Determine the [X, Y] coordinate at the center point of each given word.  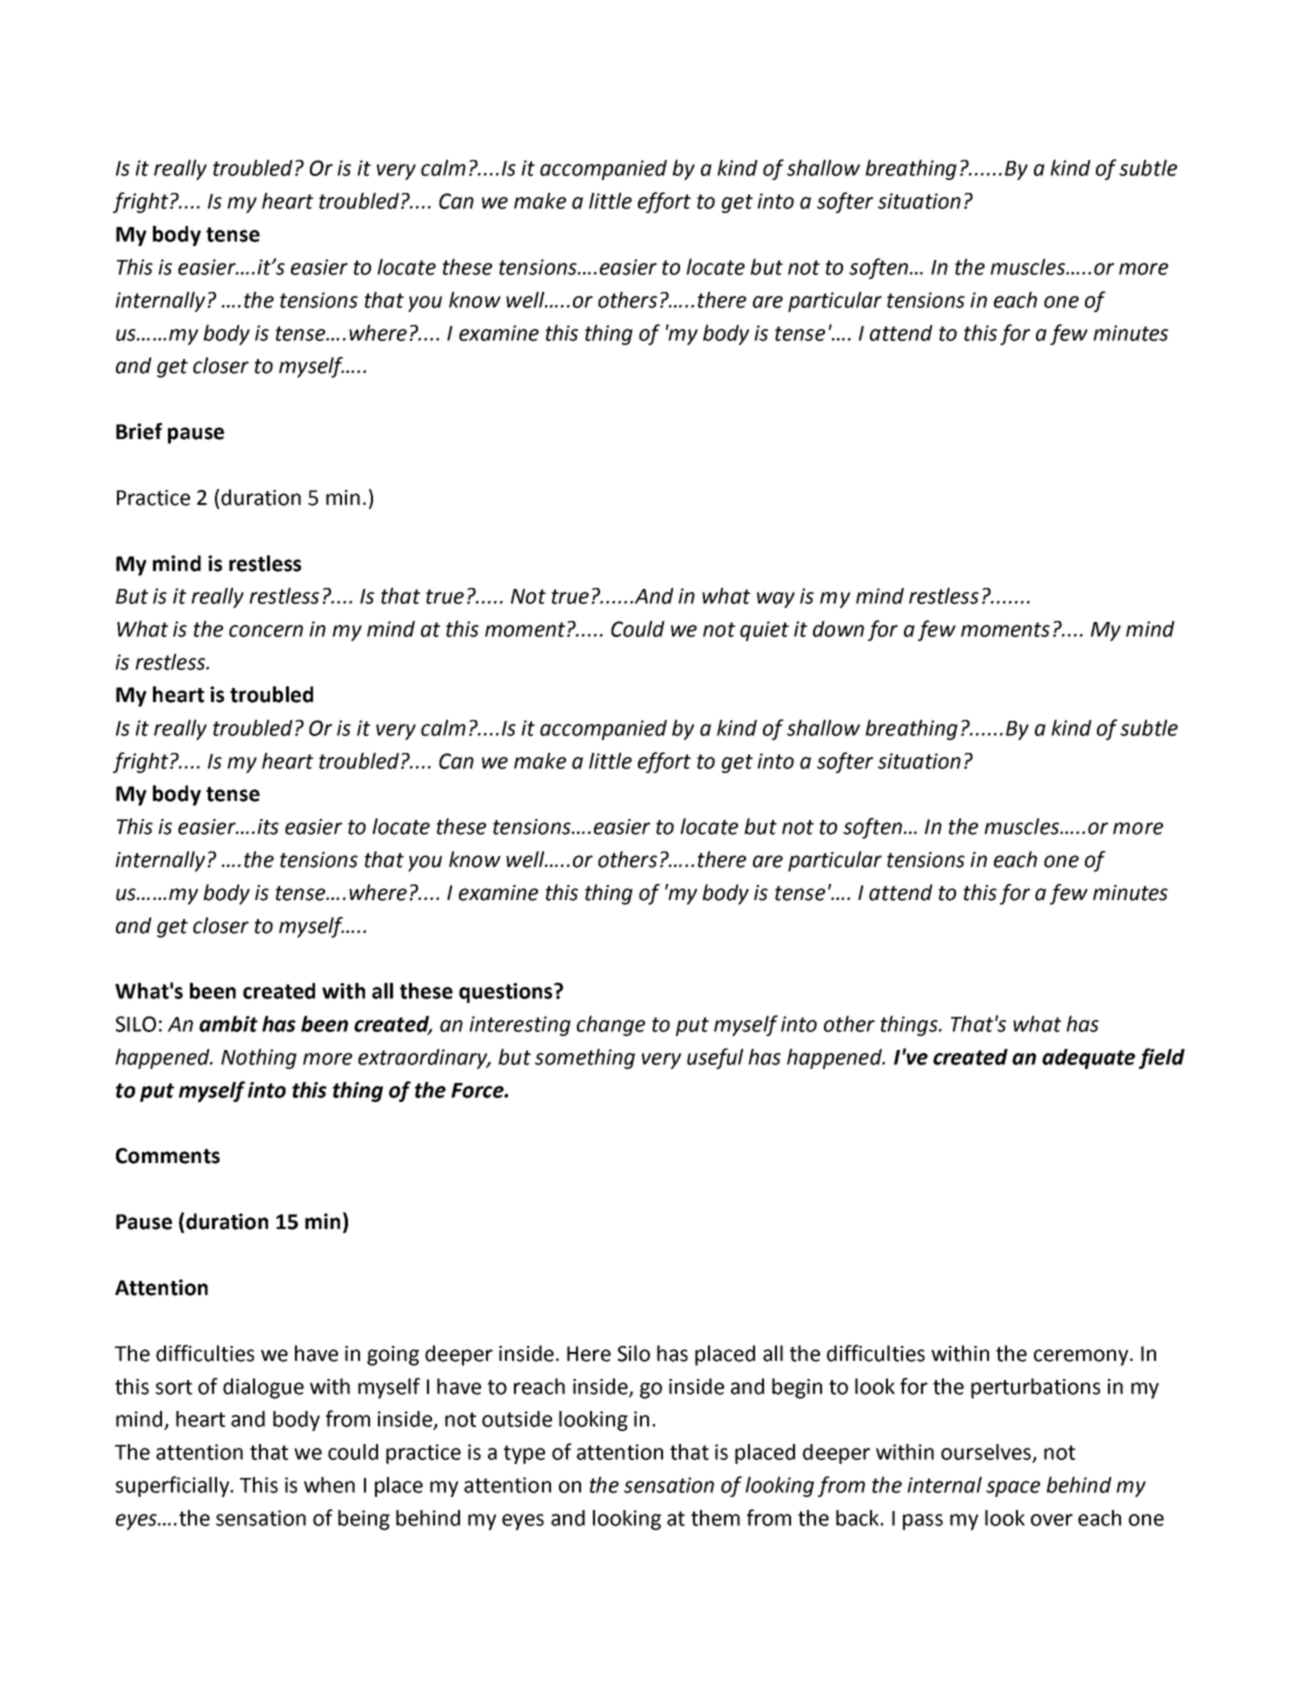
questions [507, 993]
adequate [1088, 1059]
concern [266, 631]
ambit [228, 1024]
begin [797, 1388]
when [329, 1485]
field [1162, 1058]
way [776, 600]
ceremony [1082, 1357]
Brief [139, 431]
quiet [764, 631]
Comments [168, 1156]
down [838, 629]
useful [715, 1058]
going [393, 1356]
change [611, 1025]
